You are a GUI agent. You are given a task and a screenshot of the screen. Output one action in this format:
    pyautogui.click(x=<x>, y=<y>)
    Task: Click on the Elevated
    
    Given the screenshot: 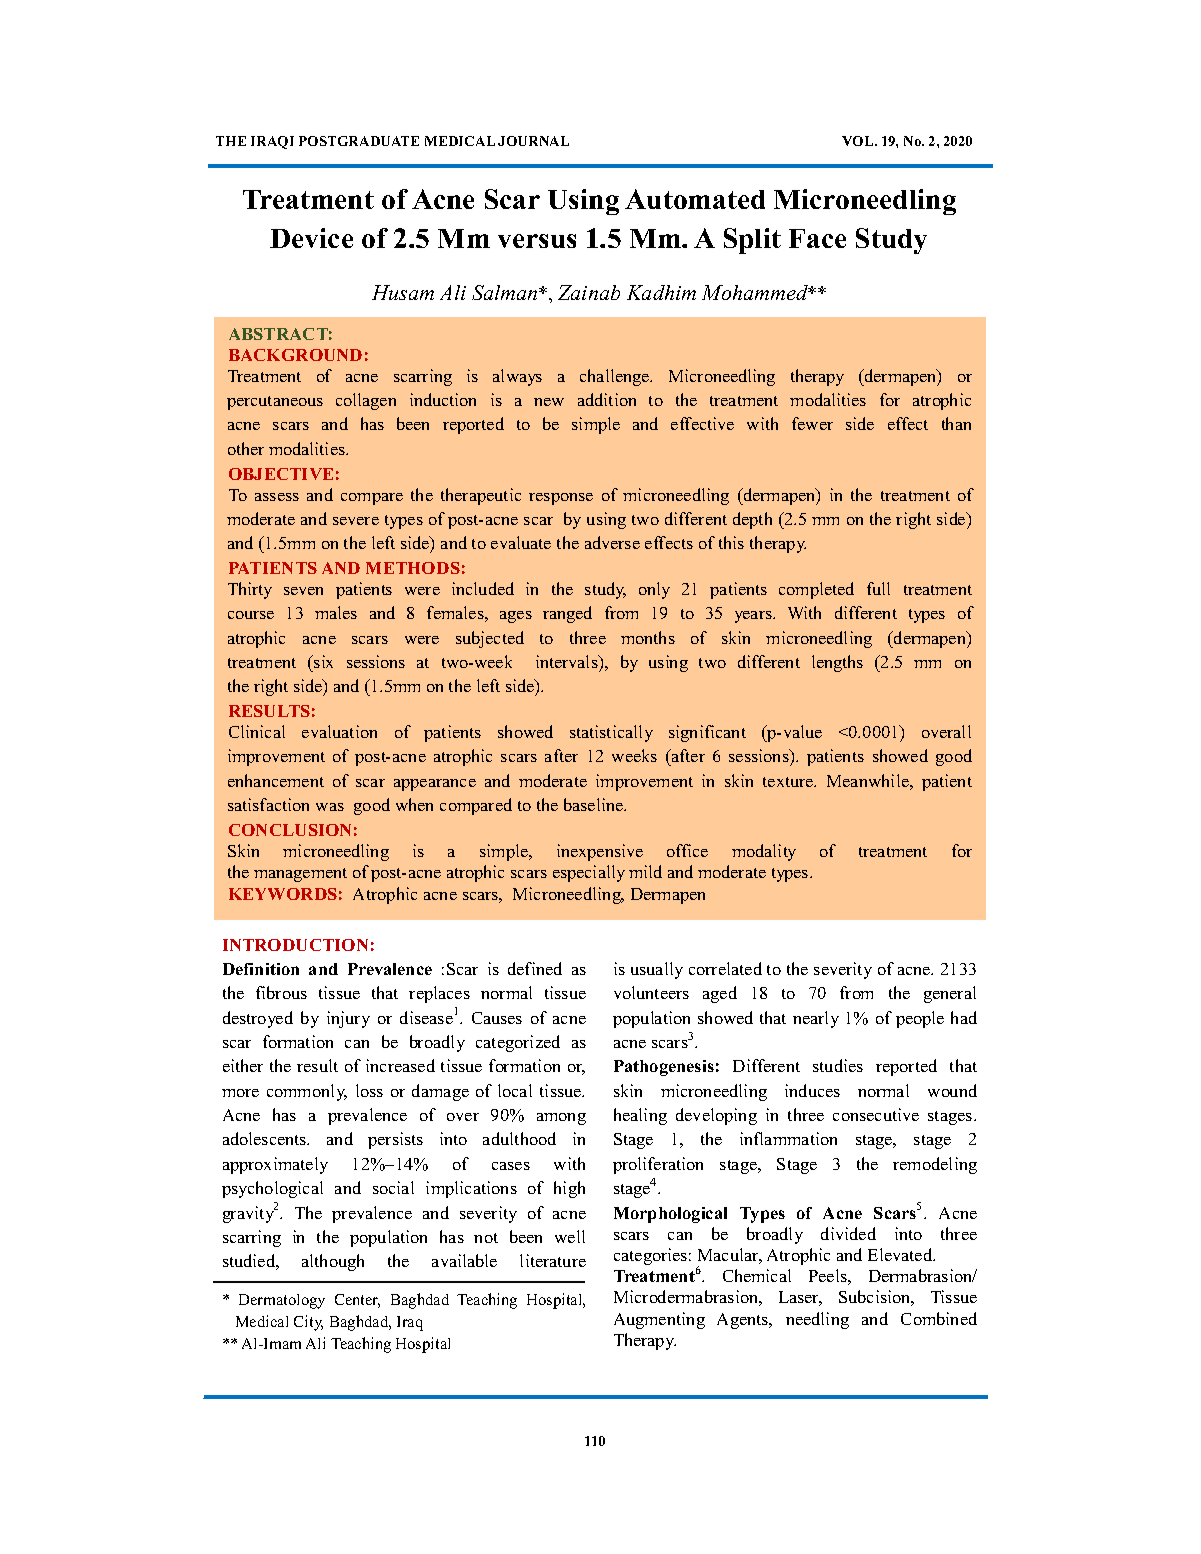 What is the action you would take?
    pyautogui.click(x=901, y=1254)
